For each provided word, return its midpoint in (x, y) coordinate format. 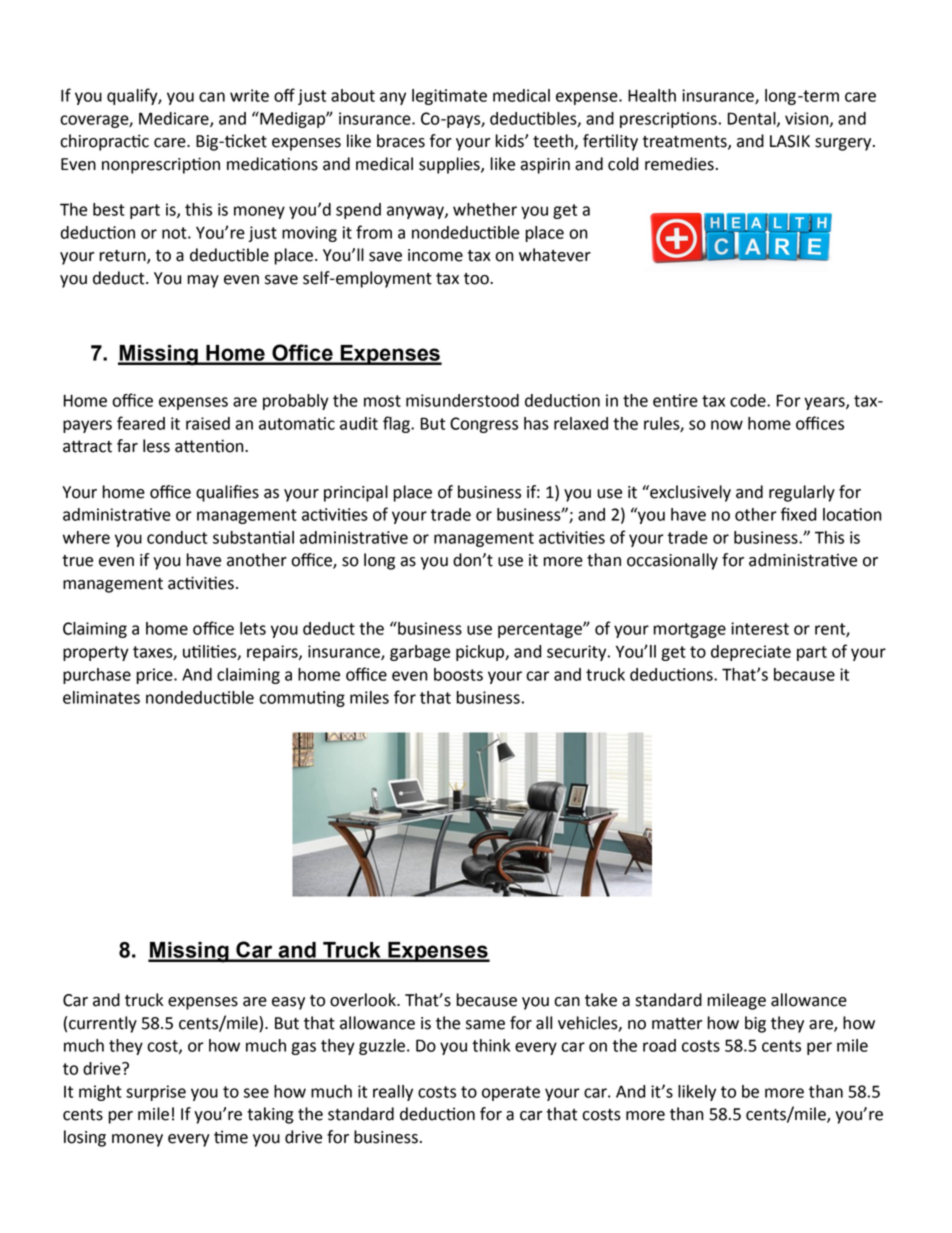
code (749, 400)
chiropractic (104, 142)
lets (253, 628)
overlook (364, 1000)
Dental (753, 119)
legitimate (449, 97)
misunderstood (462, 400)
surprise (156, 1093)
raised (208, 423)
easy (288, 1003)
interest (760, 628)
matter (677, 1023)
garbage (420, 653)
